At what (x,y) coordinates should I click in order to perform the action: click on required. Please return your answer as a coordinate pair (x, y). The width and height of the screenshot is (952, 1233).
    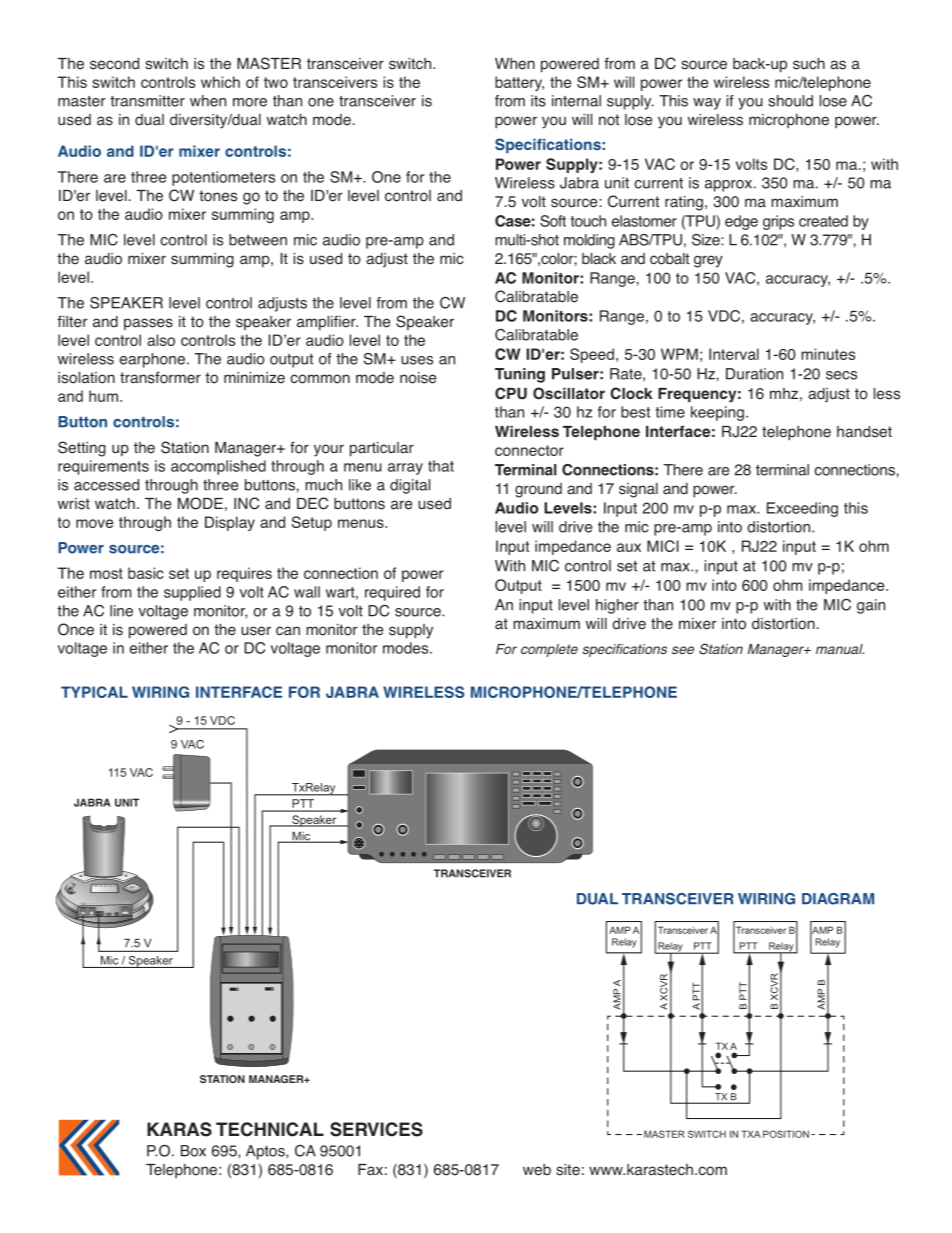
    Looking at the image, I should click on (392, 593).
